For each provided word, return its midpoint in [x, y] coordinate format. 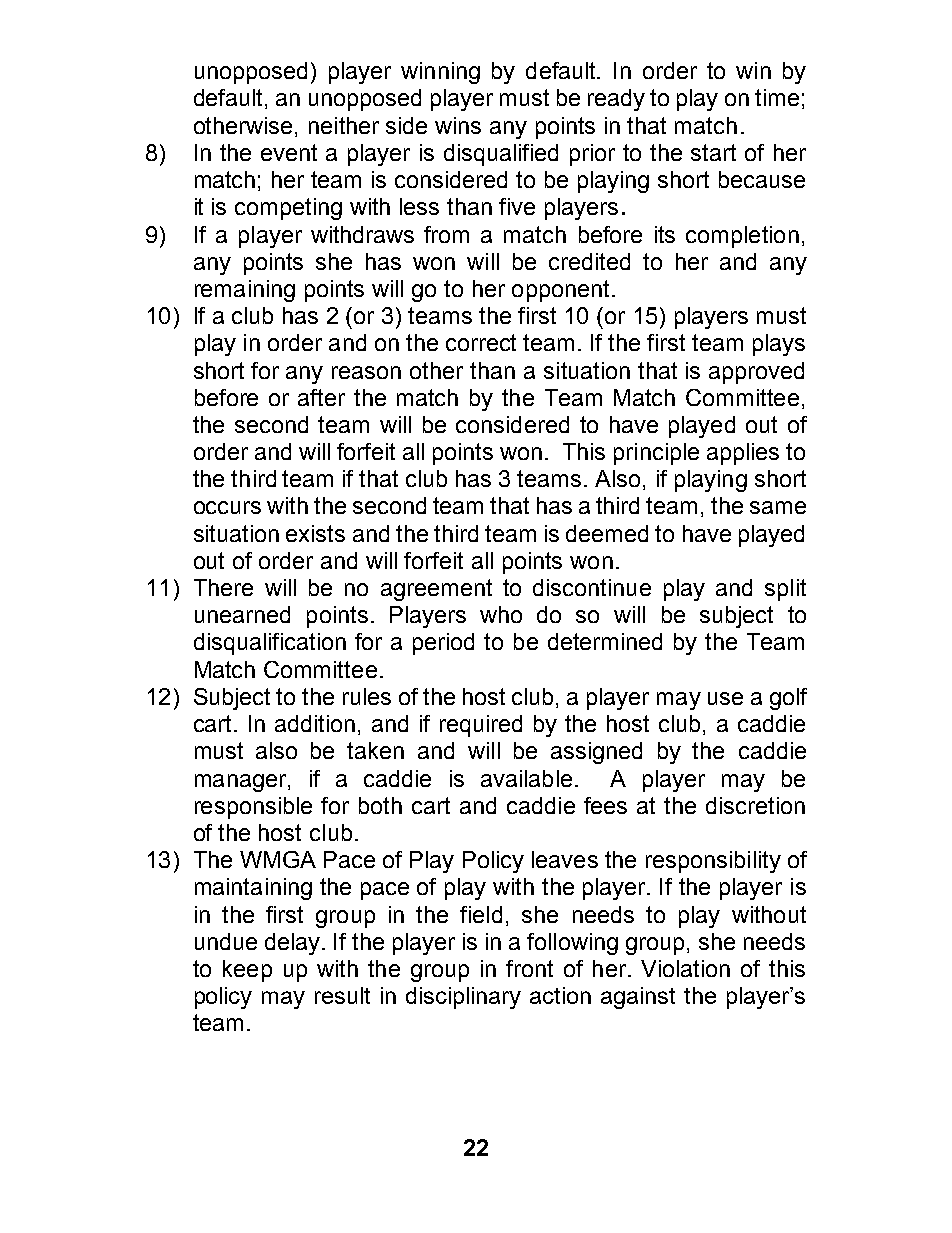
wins [458, 125]
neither [344, 125]
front [529, 968]
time [777, 97]
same [778, 507]
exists [315, 533]
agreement [436, 590]
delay [294, 944]
